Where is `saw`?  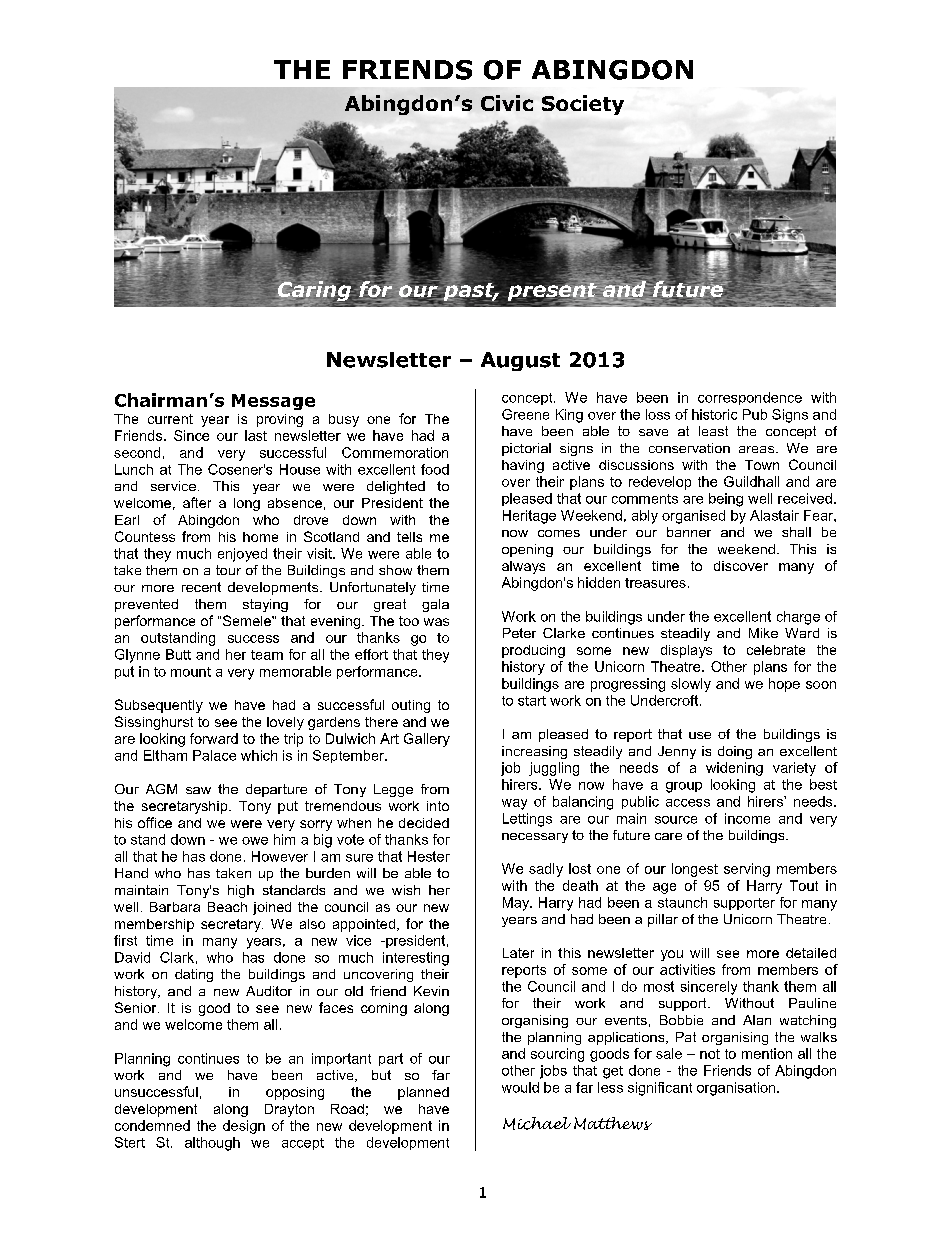 saw is located at coordinates (198, 790).
